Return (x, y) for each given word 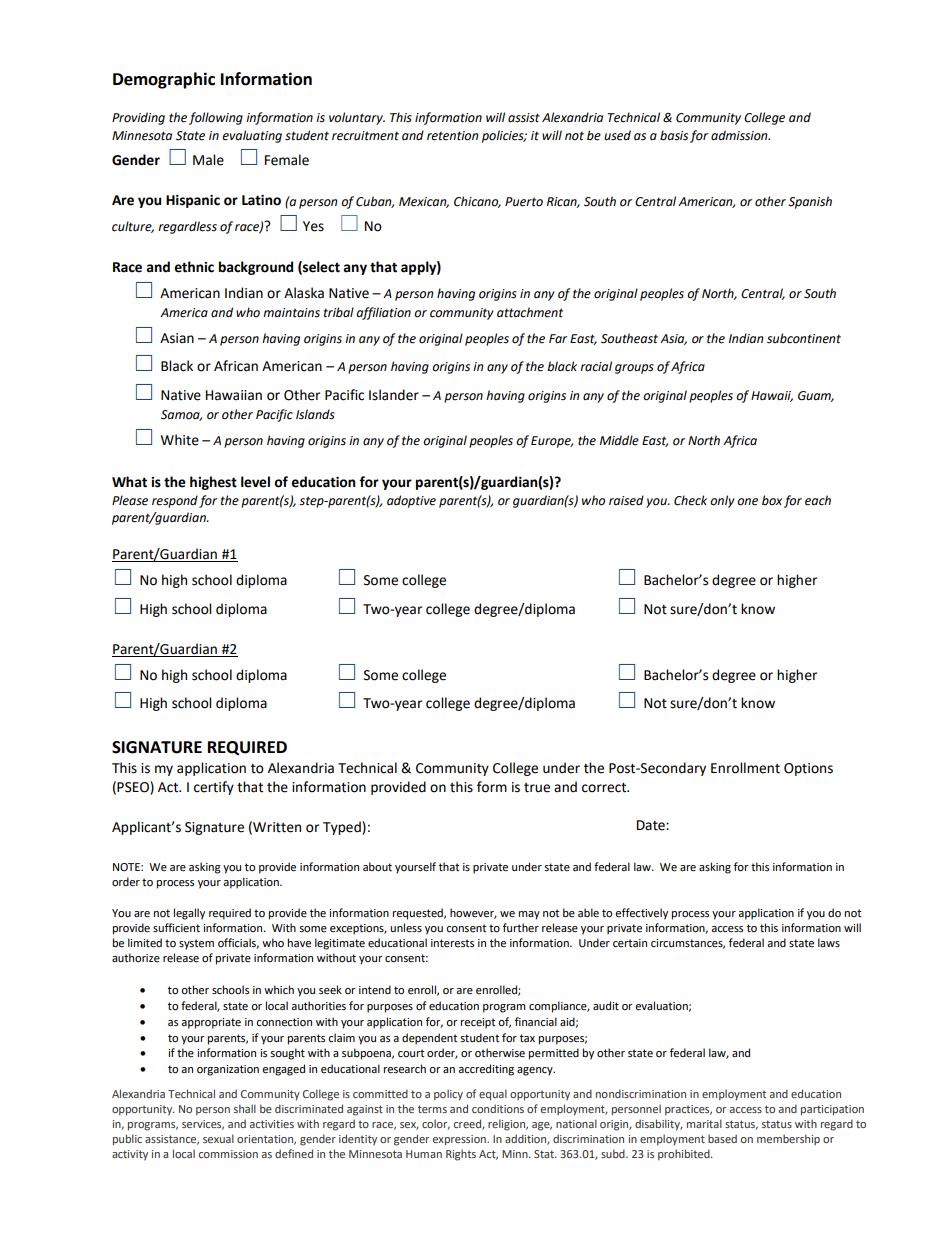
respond (175, 501)
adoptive (411, 501)
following (216, 118)
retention (452, 136)
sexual (218, 1138)
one (747, 502)
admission (740, 135)
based (722, 1138)
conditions (498, 1108)
